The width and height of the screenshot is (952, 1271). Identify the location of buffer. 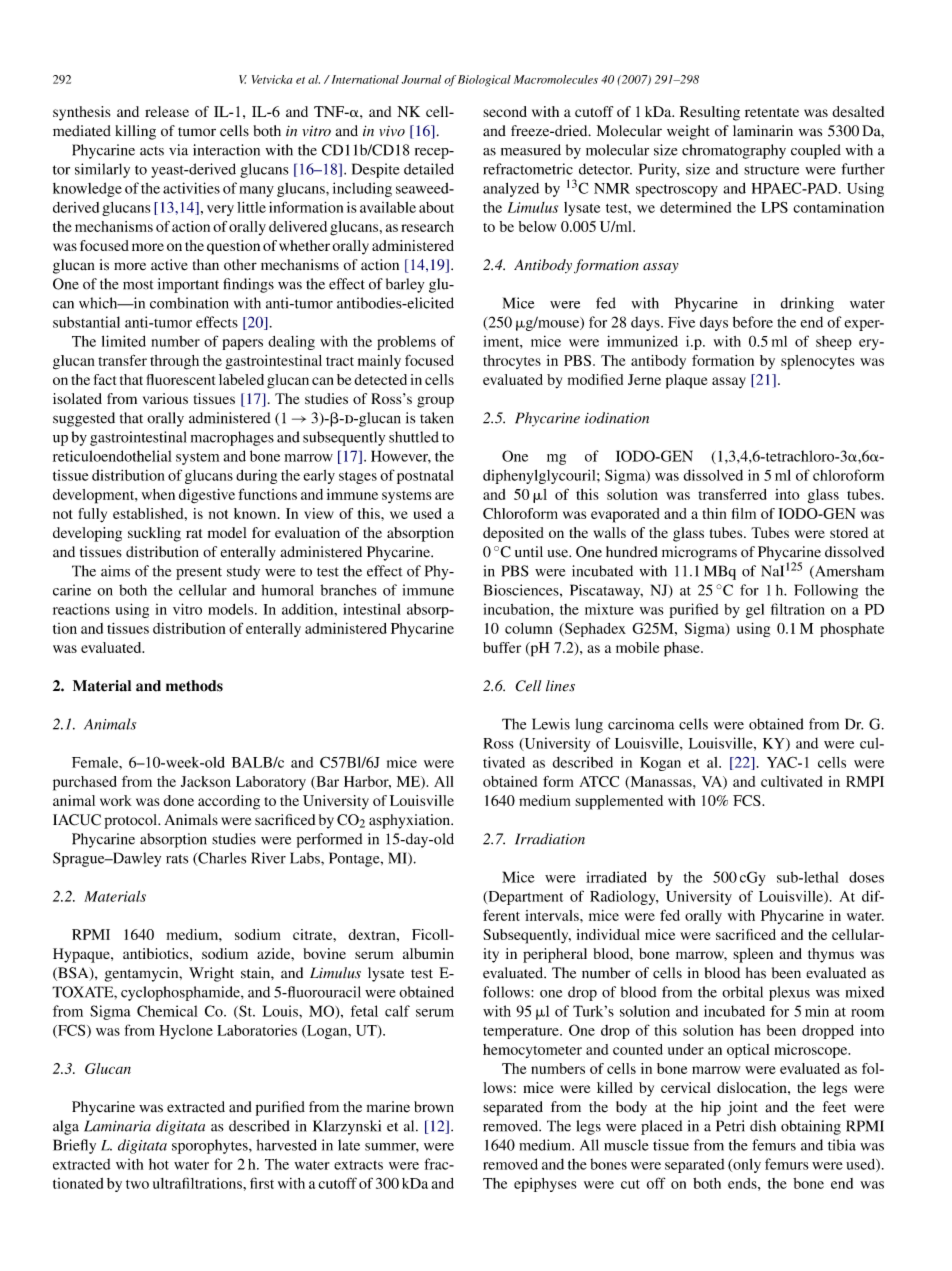
(502, 647).
